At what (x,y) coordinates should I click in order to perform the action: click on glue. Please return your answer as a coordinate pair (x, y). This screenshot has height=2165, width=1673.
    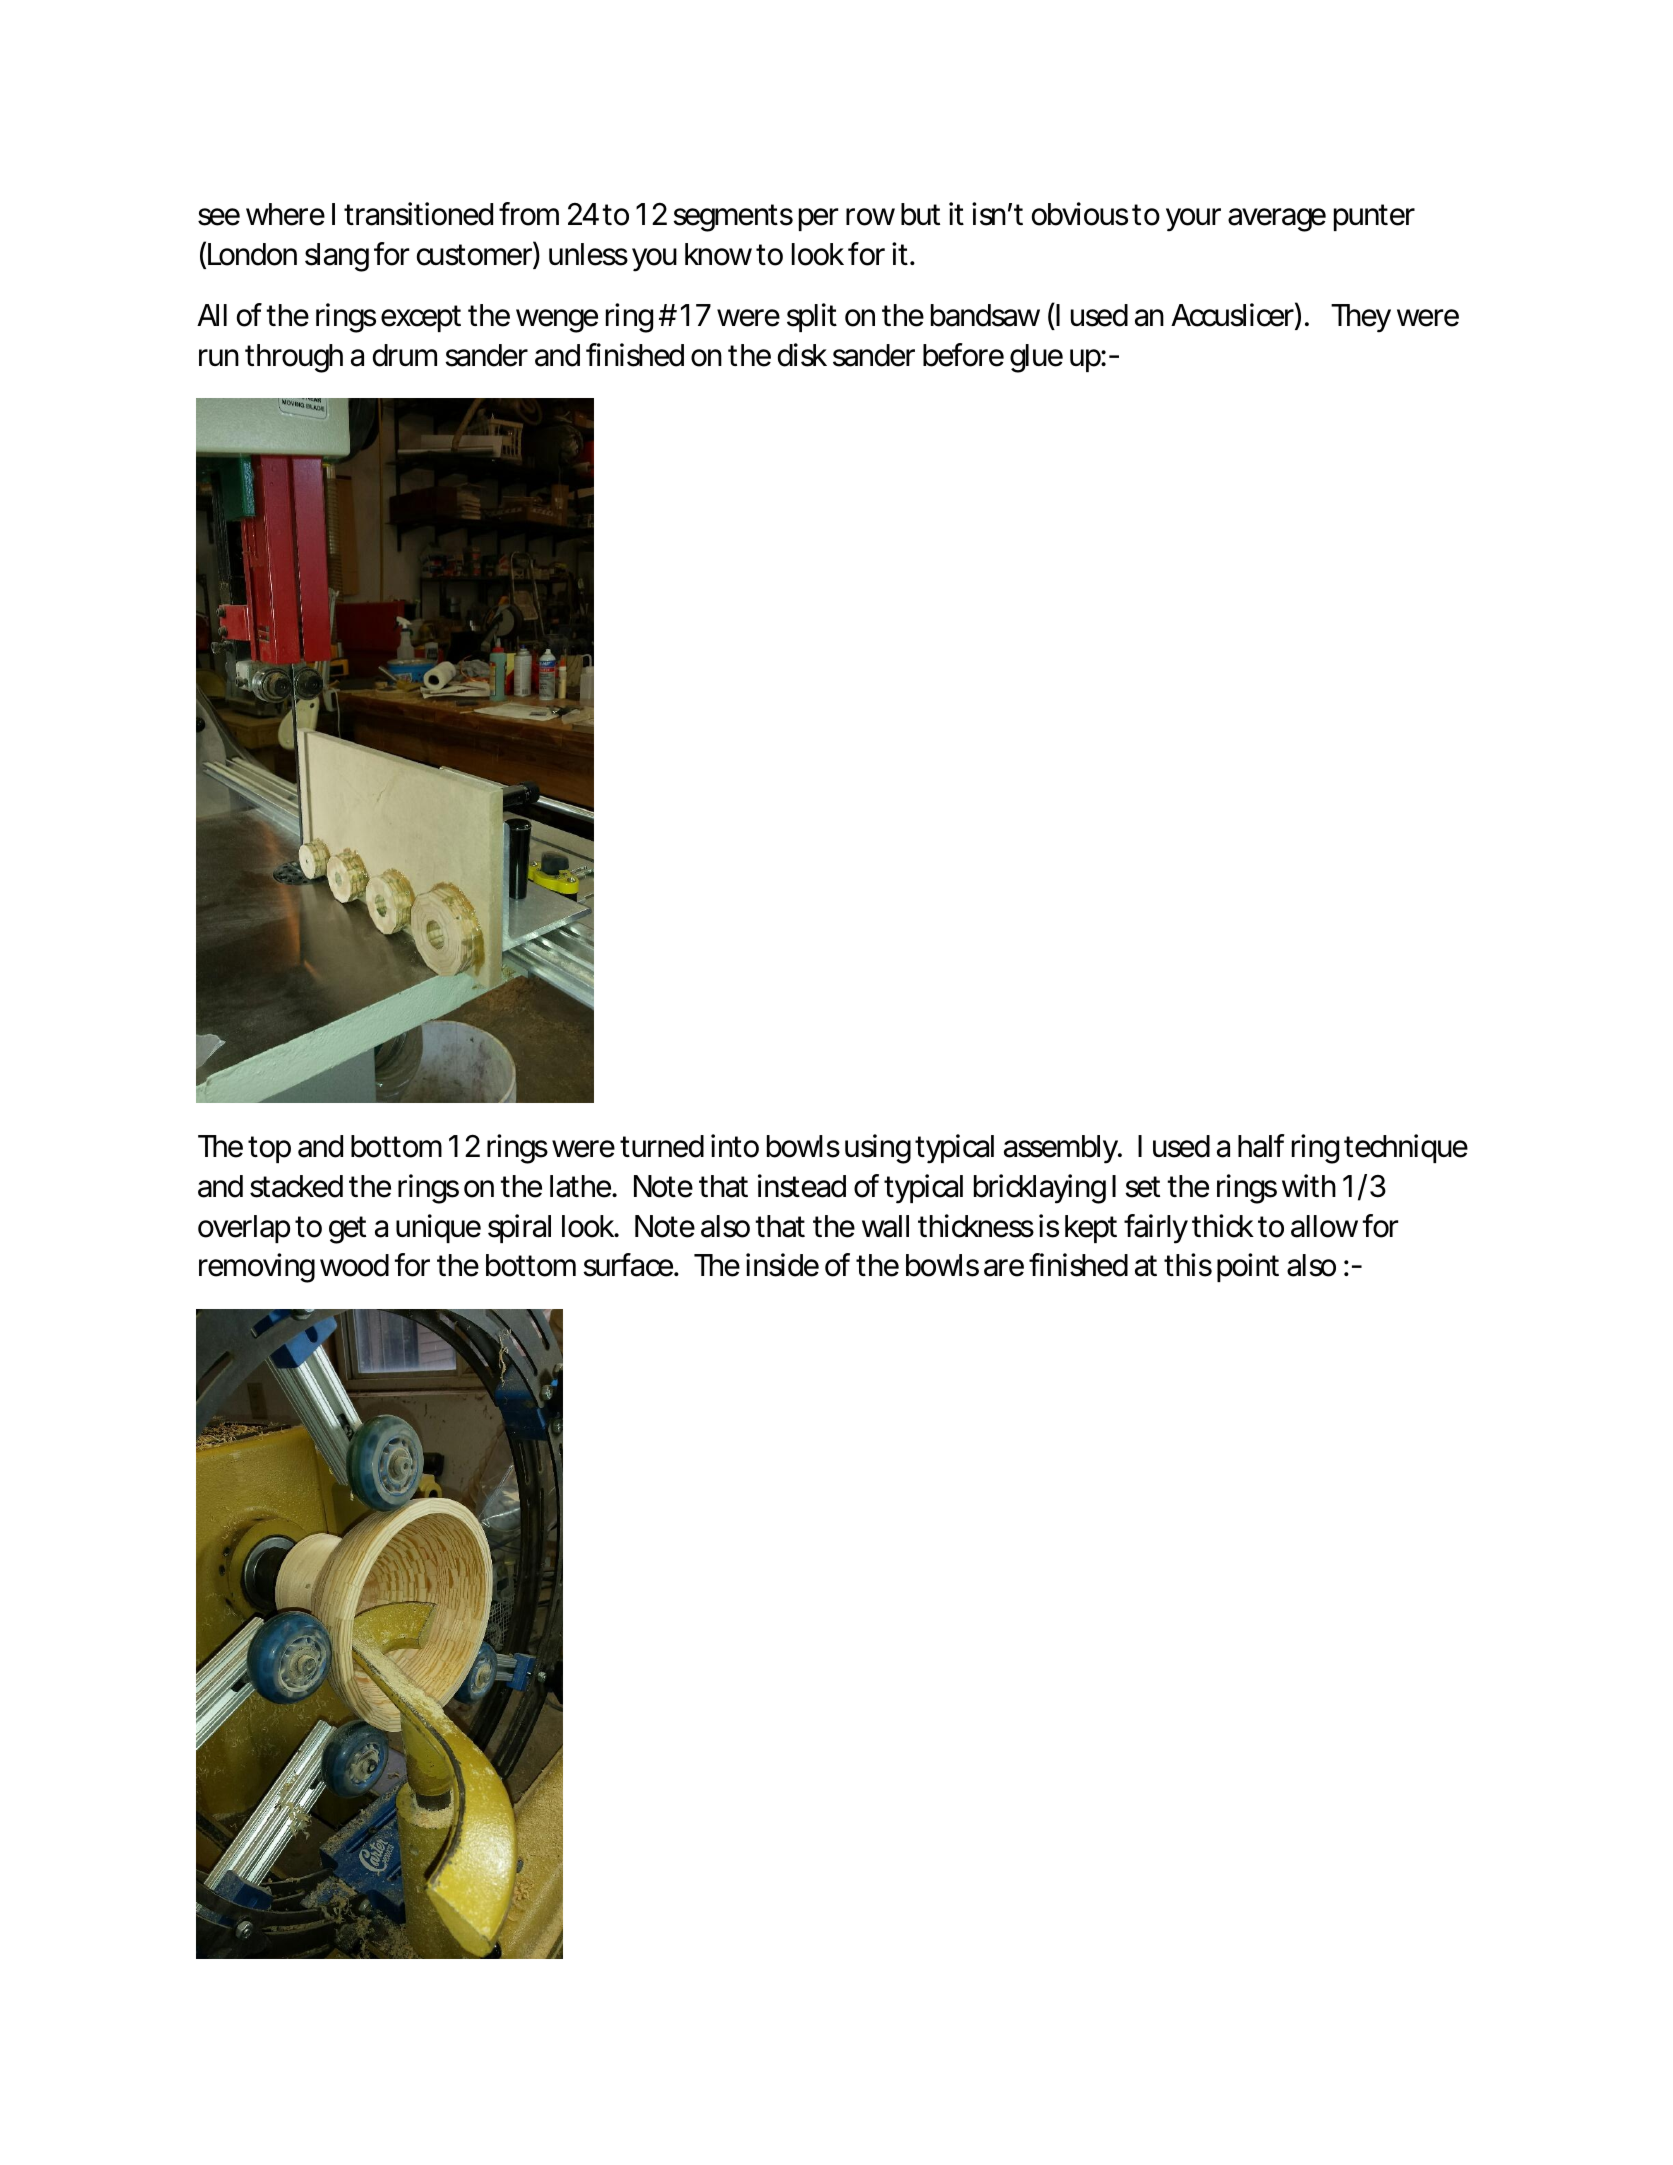
    Looking at the image, I should click on (1036, 358).
